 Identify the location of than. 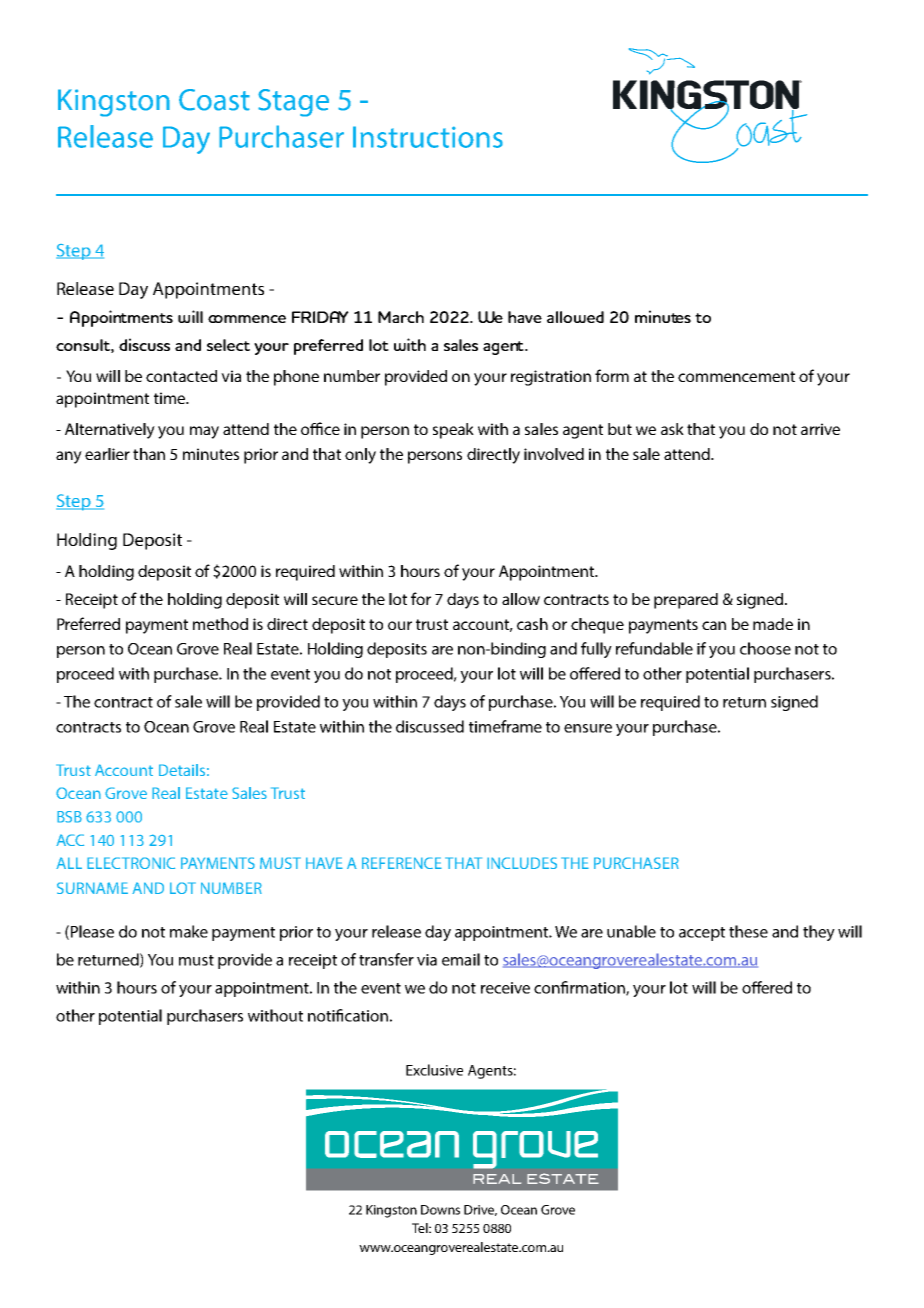
(149, 454).
